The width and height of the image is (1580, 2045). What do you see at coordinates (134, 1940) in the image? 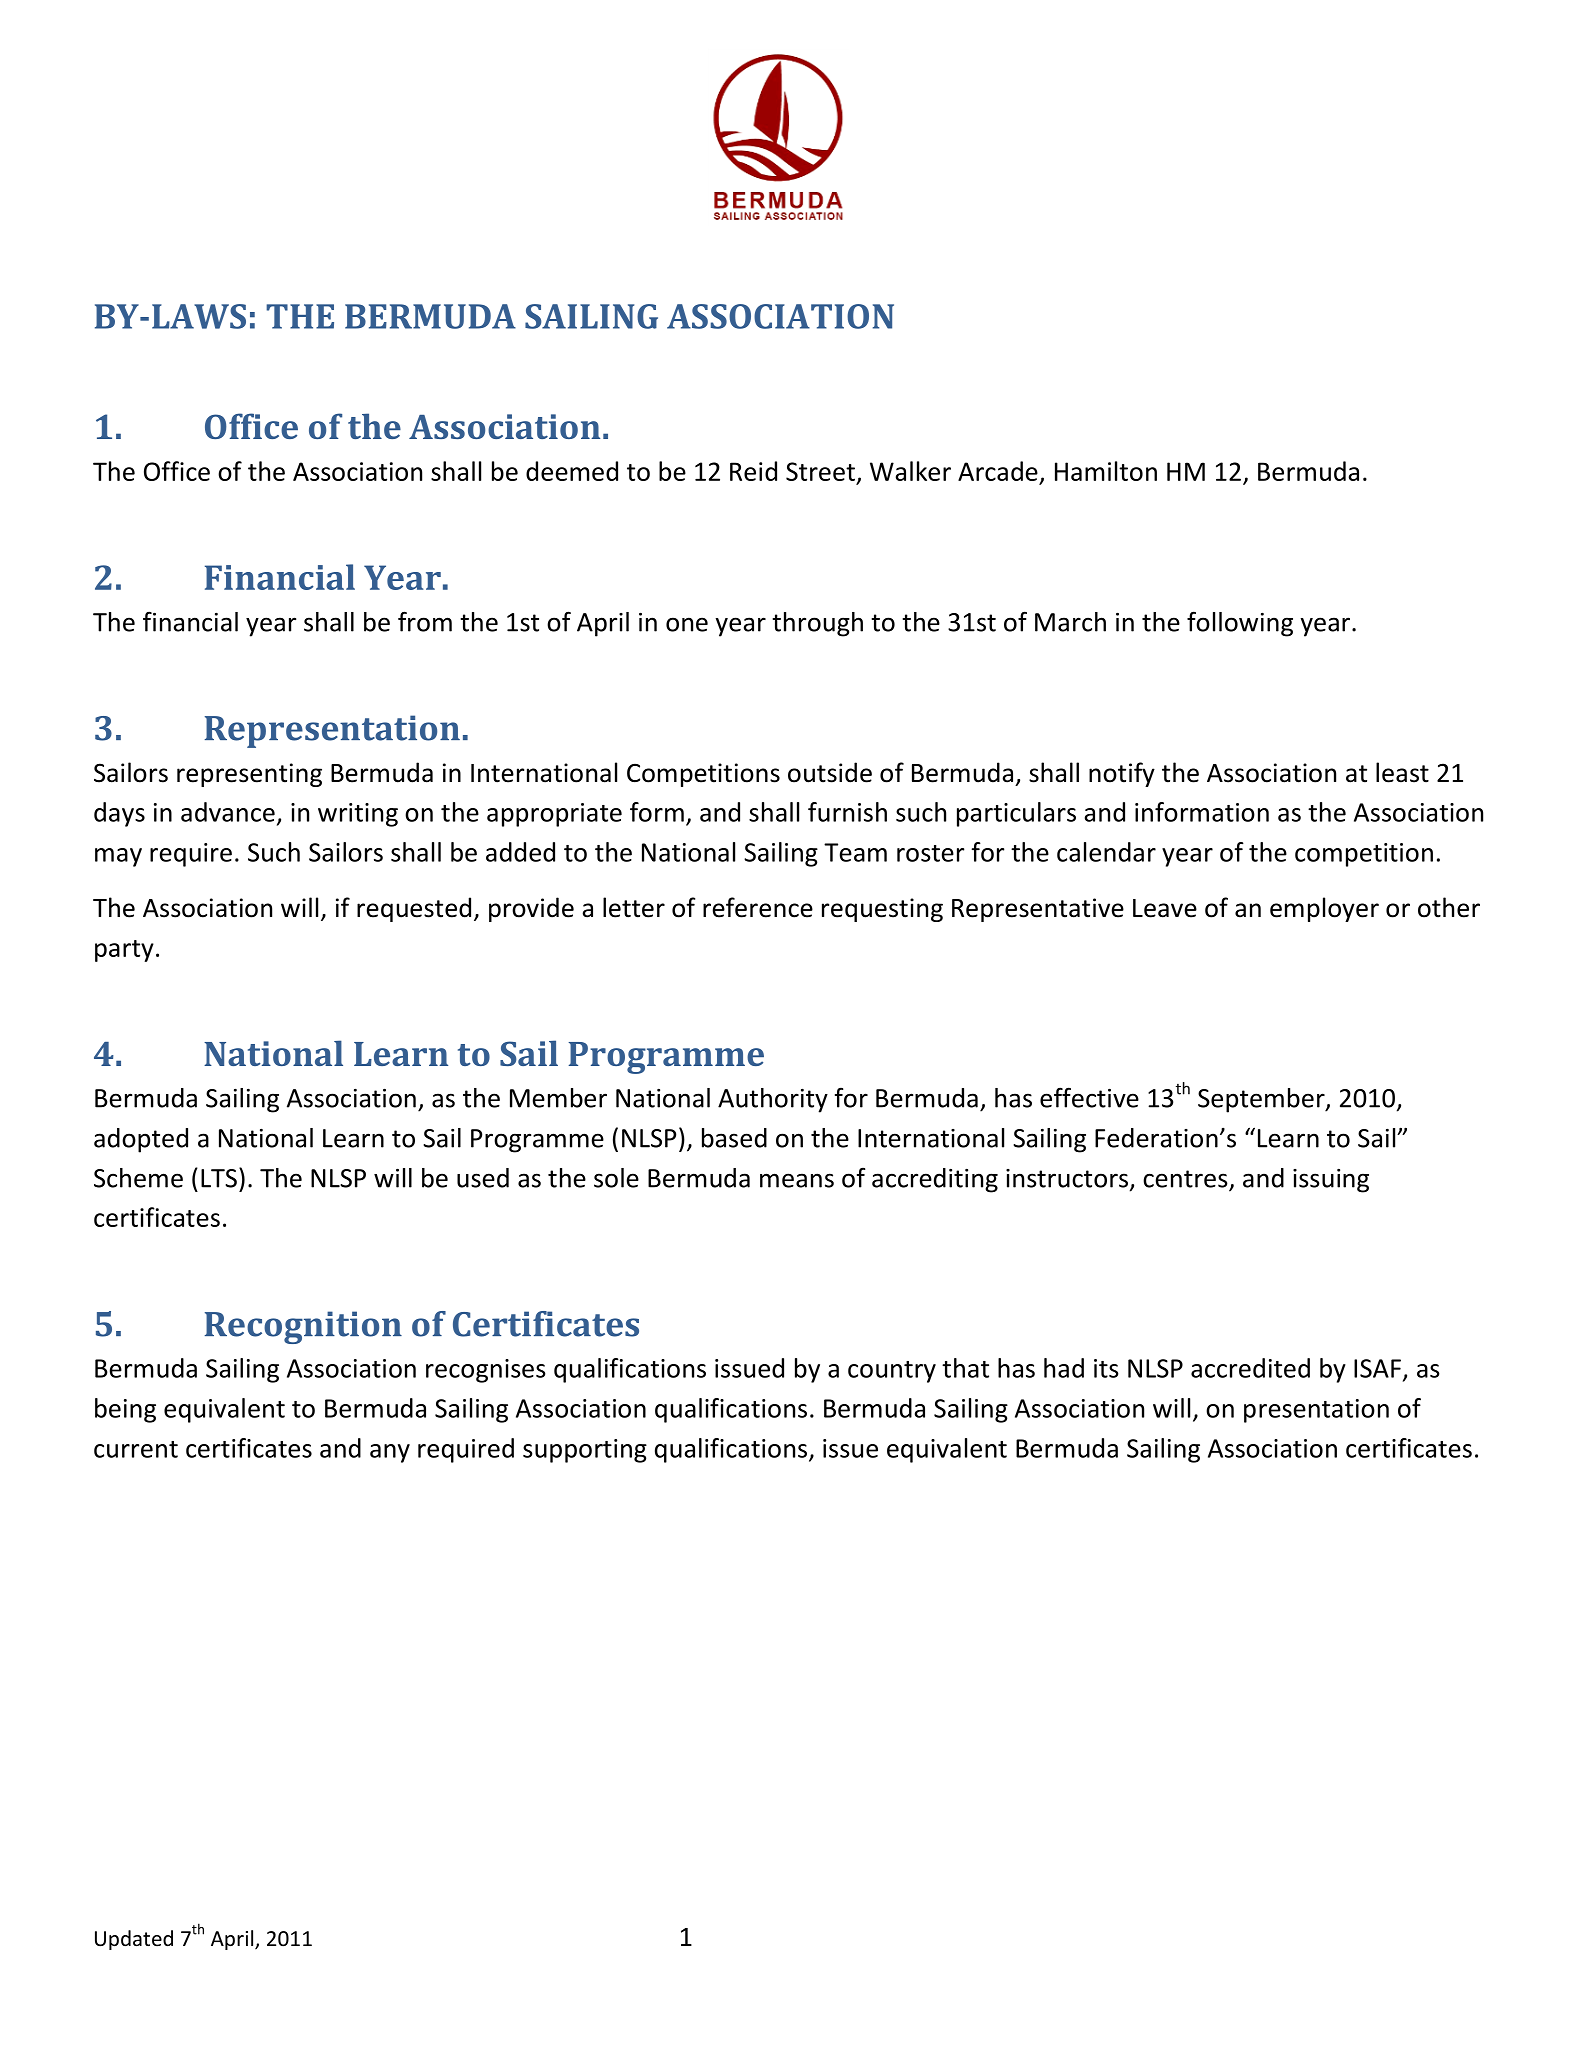
I see `Updated` at bounding box center [134, 1940].
